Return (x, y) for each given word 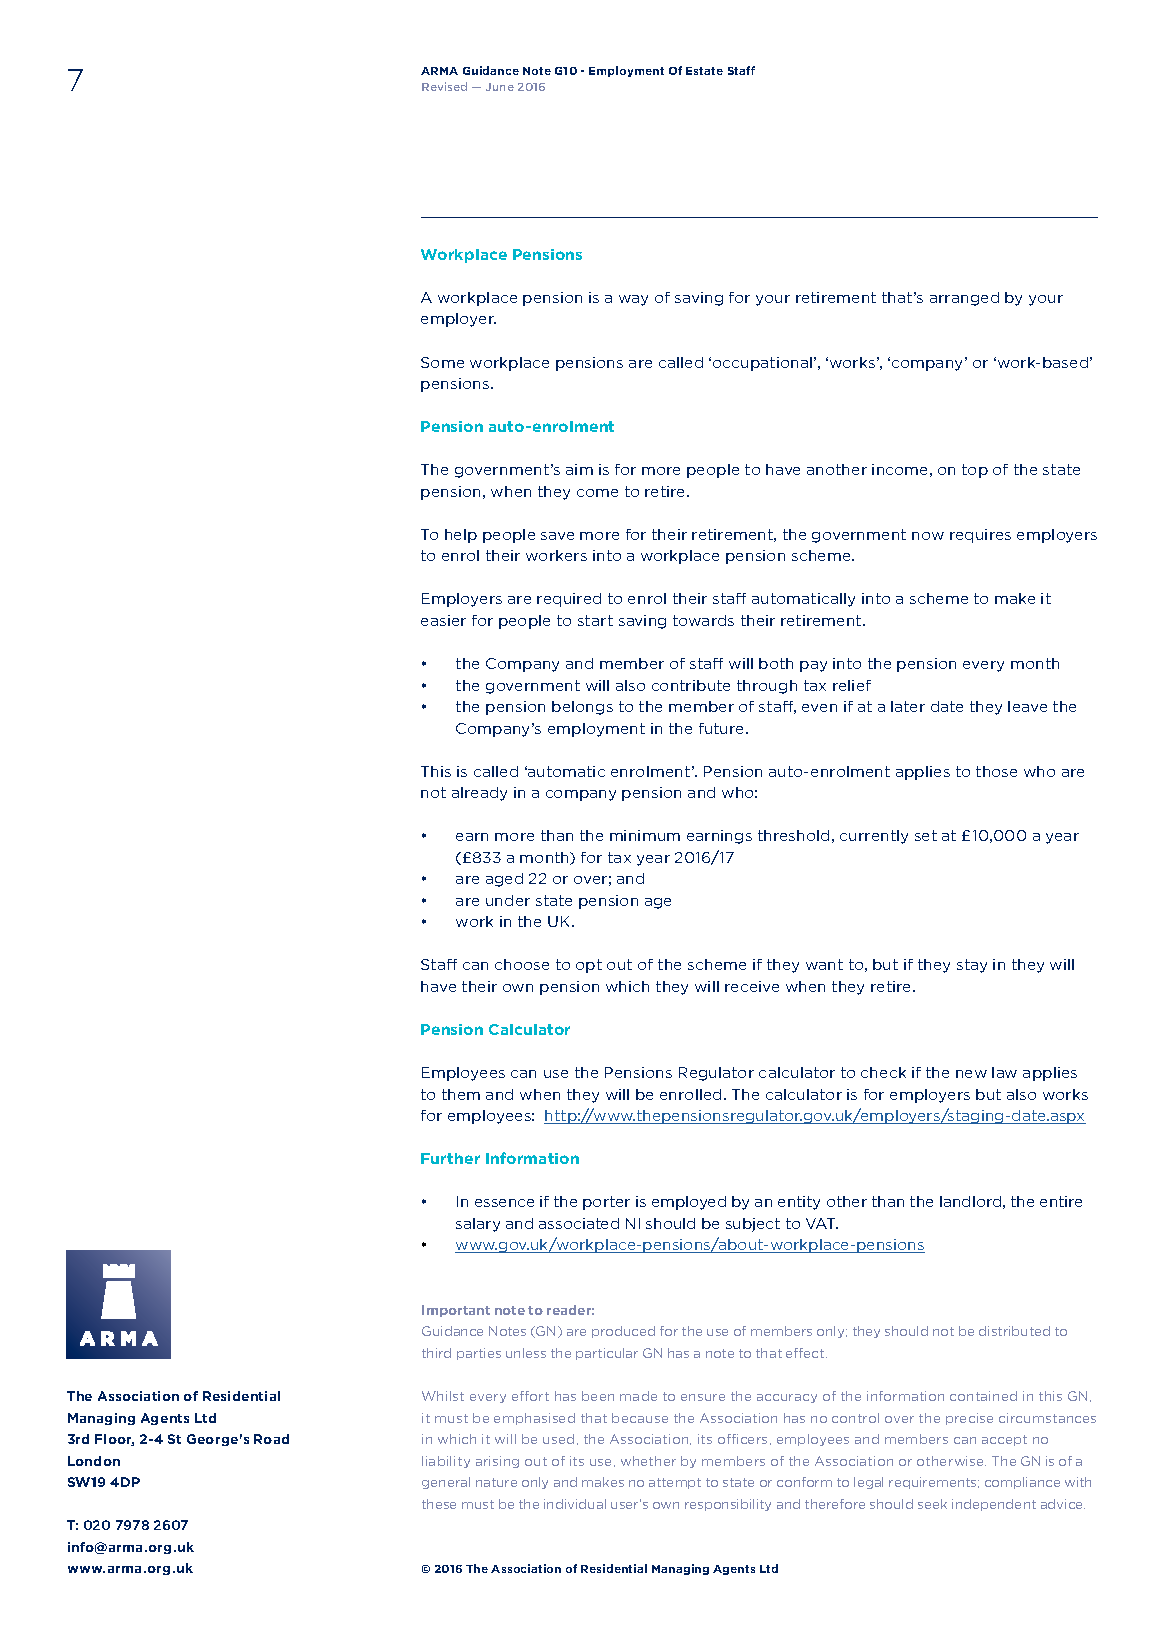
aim (579, 469)
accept (1004, 1440)
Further (450, 1158)
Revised (444, 86)
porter (606, 1203)
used (558, 1439)
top (975, 471)
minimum (645, 835)
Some (442, 362)
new (971, 1074)
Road (271, 1439)
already (479, 794)
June (500, 87)
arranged (964, 299)
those (996, 771)
